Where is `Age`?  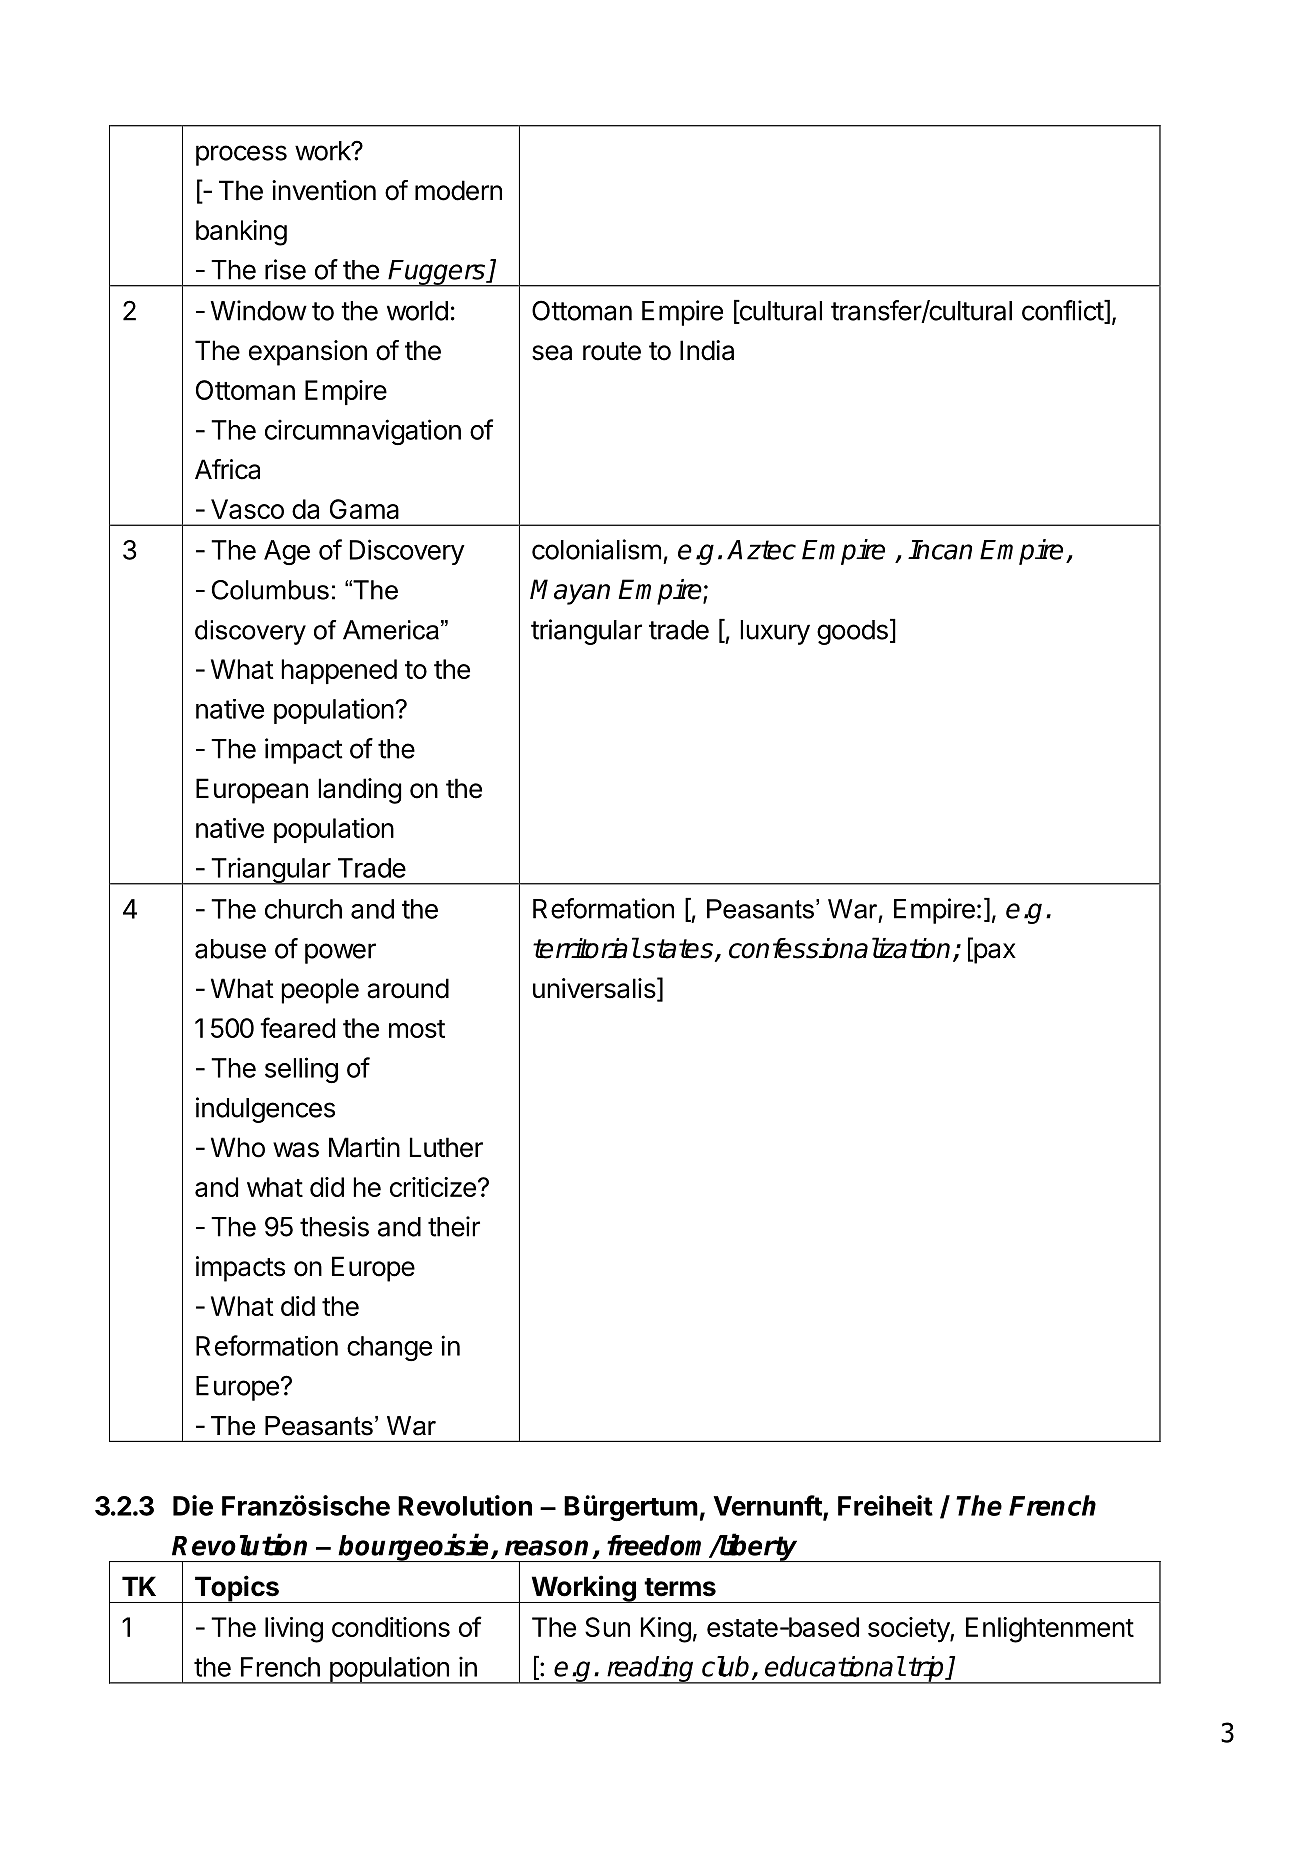 Age is located at coordinates (287, 552).
